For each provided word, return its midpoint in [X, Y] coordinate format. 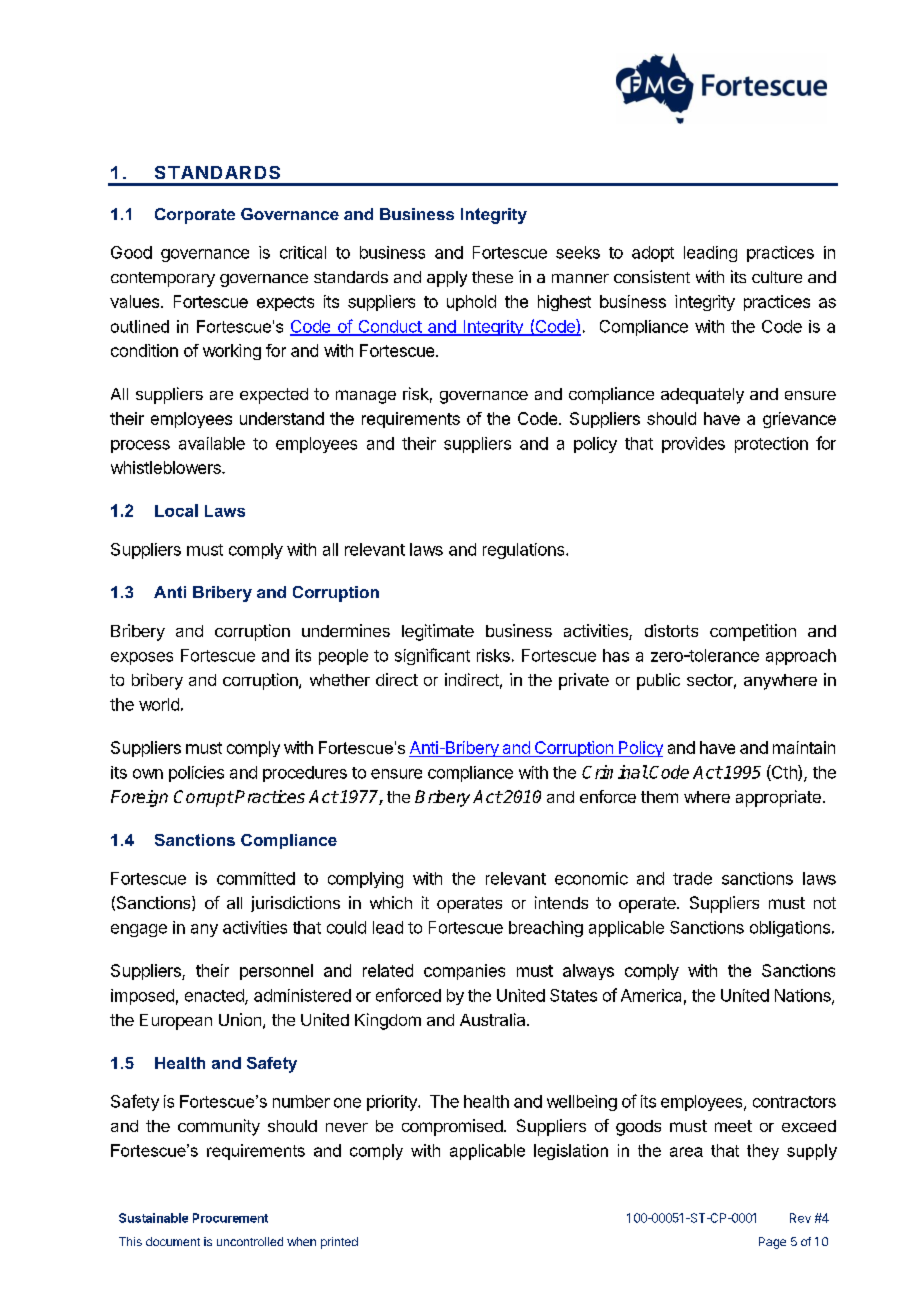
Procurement [230, 1218]
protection [771, 445]
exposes [142, 658]
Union [240, 1019]
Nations [804, 996]
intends [561, 902]
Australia [494, 1019]
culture [777, 277]
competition [753, 632]
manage [366, 397]
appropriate [778, 798]
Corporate [195, 216]
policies [196, 774]
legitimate [438, 632]
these [492, 277]
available [212, 443]
